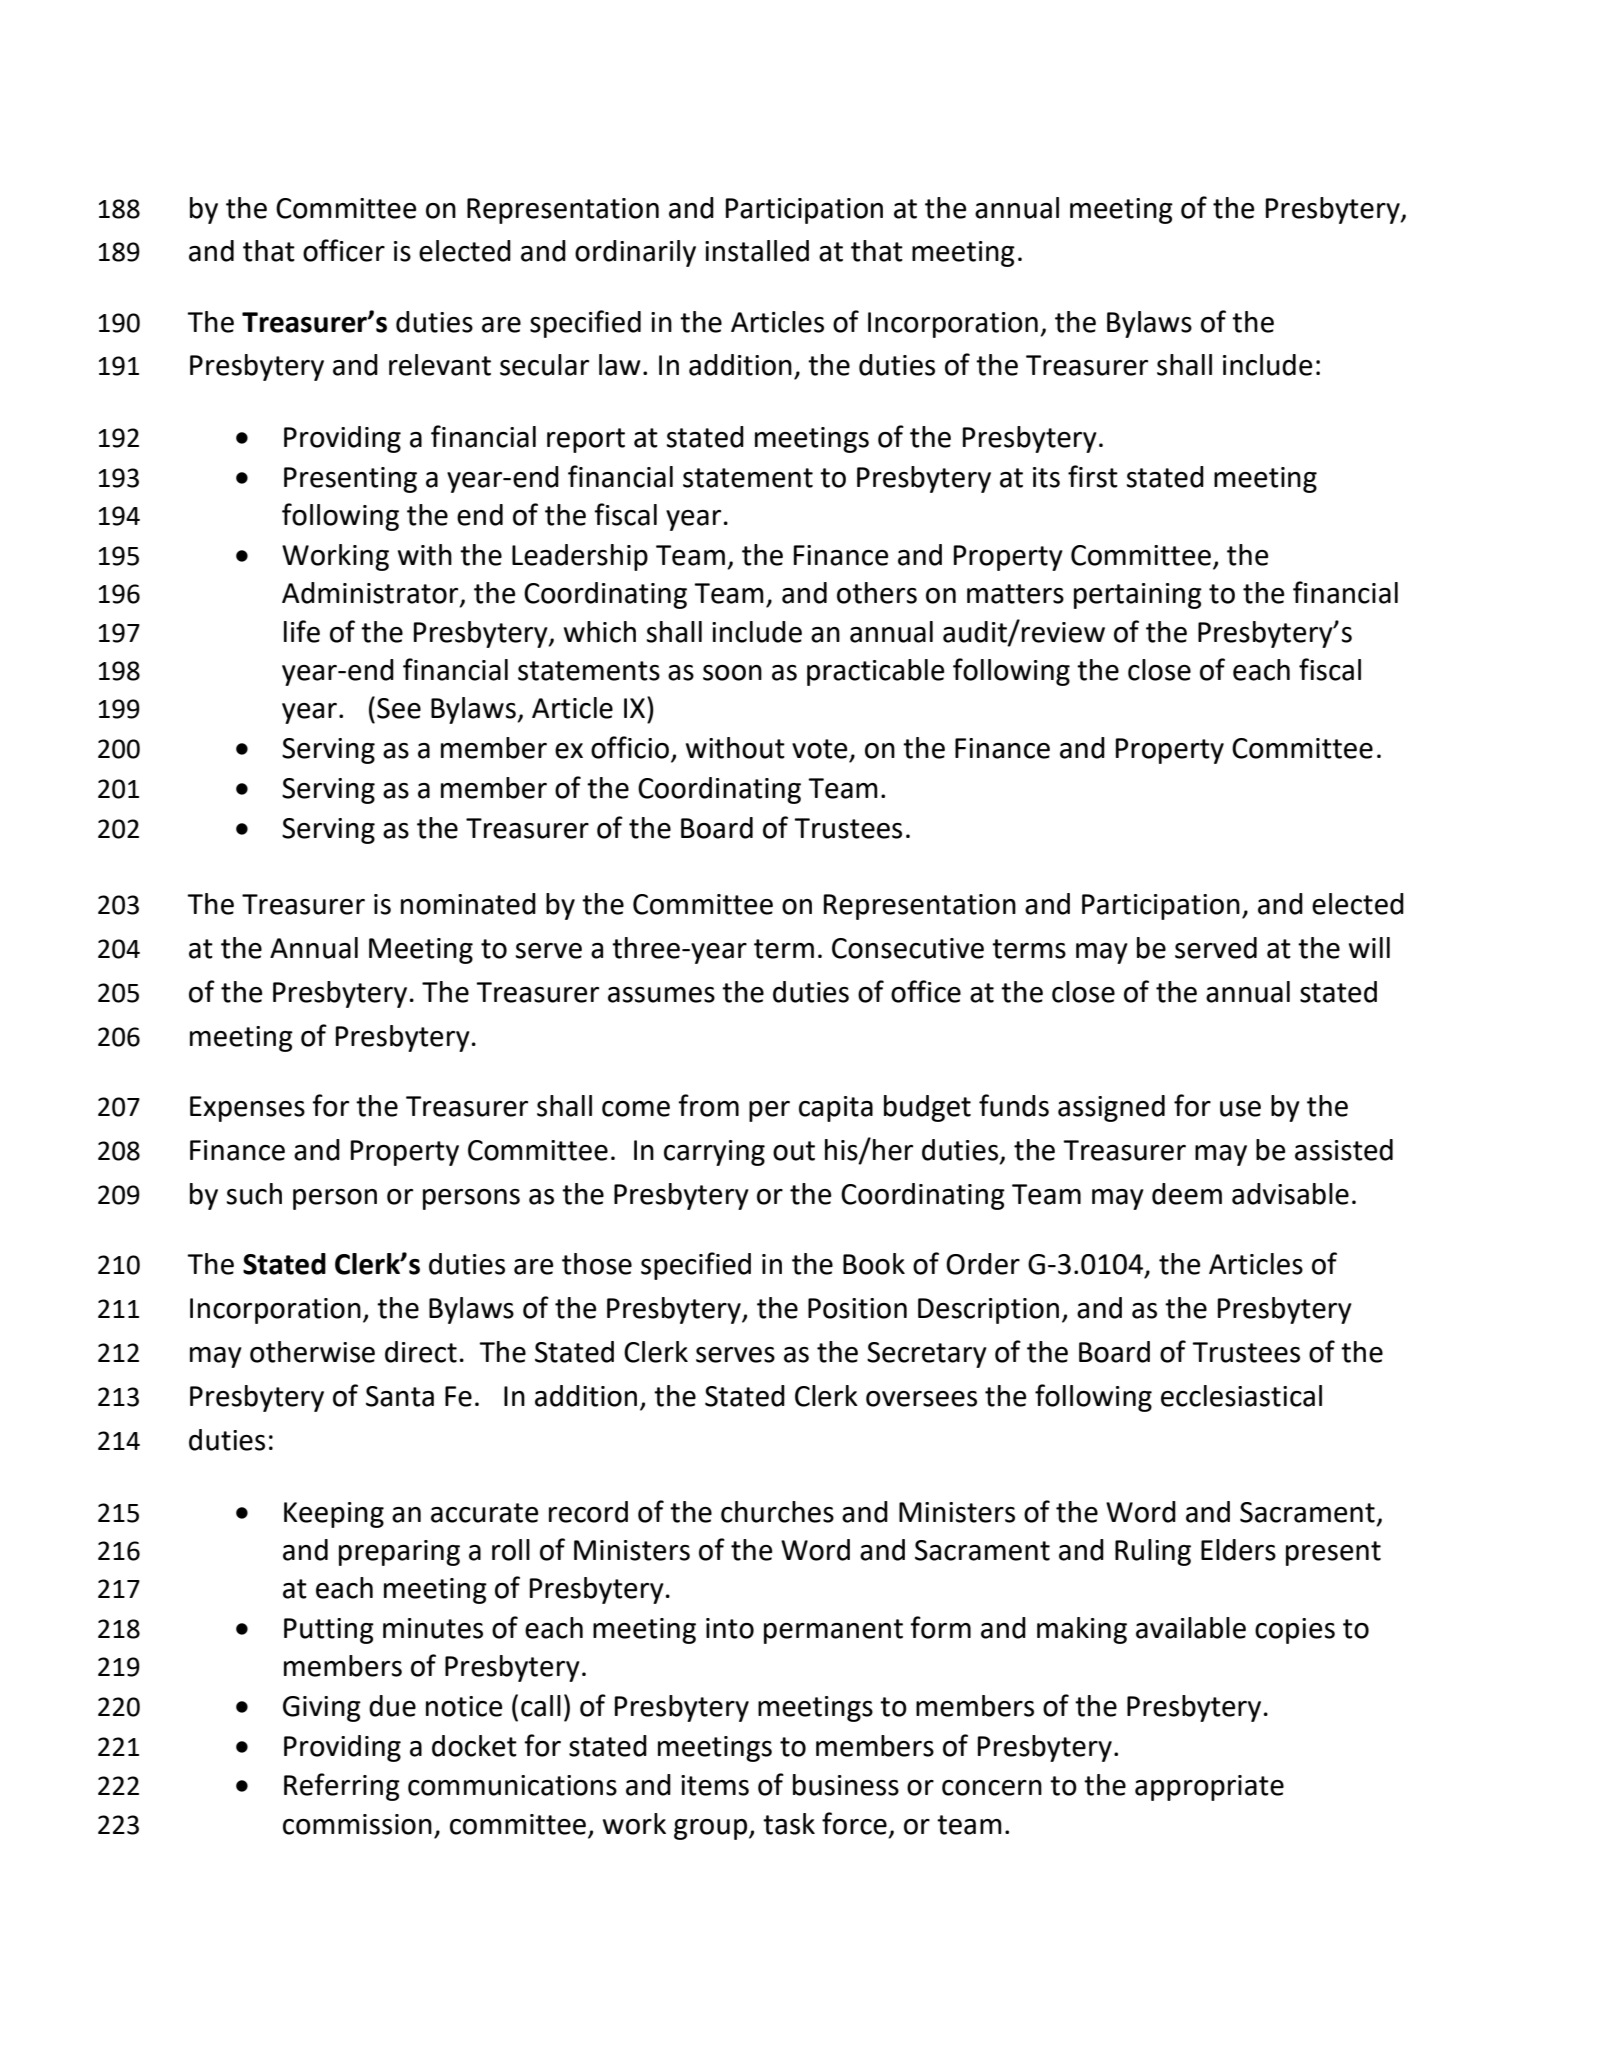 The image size is (1597, 2066). Describe the element at coordinates (440, 365) in the image. I see `relevant` at that location.
